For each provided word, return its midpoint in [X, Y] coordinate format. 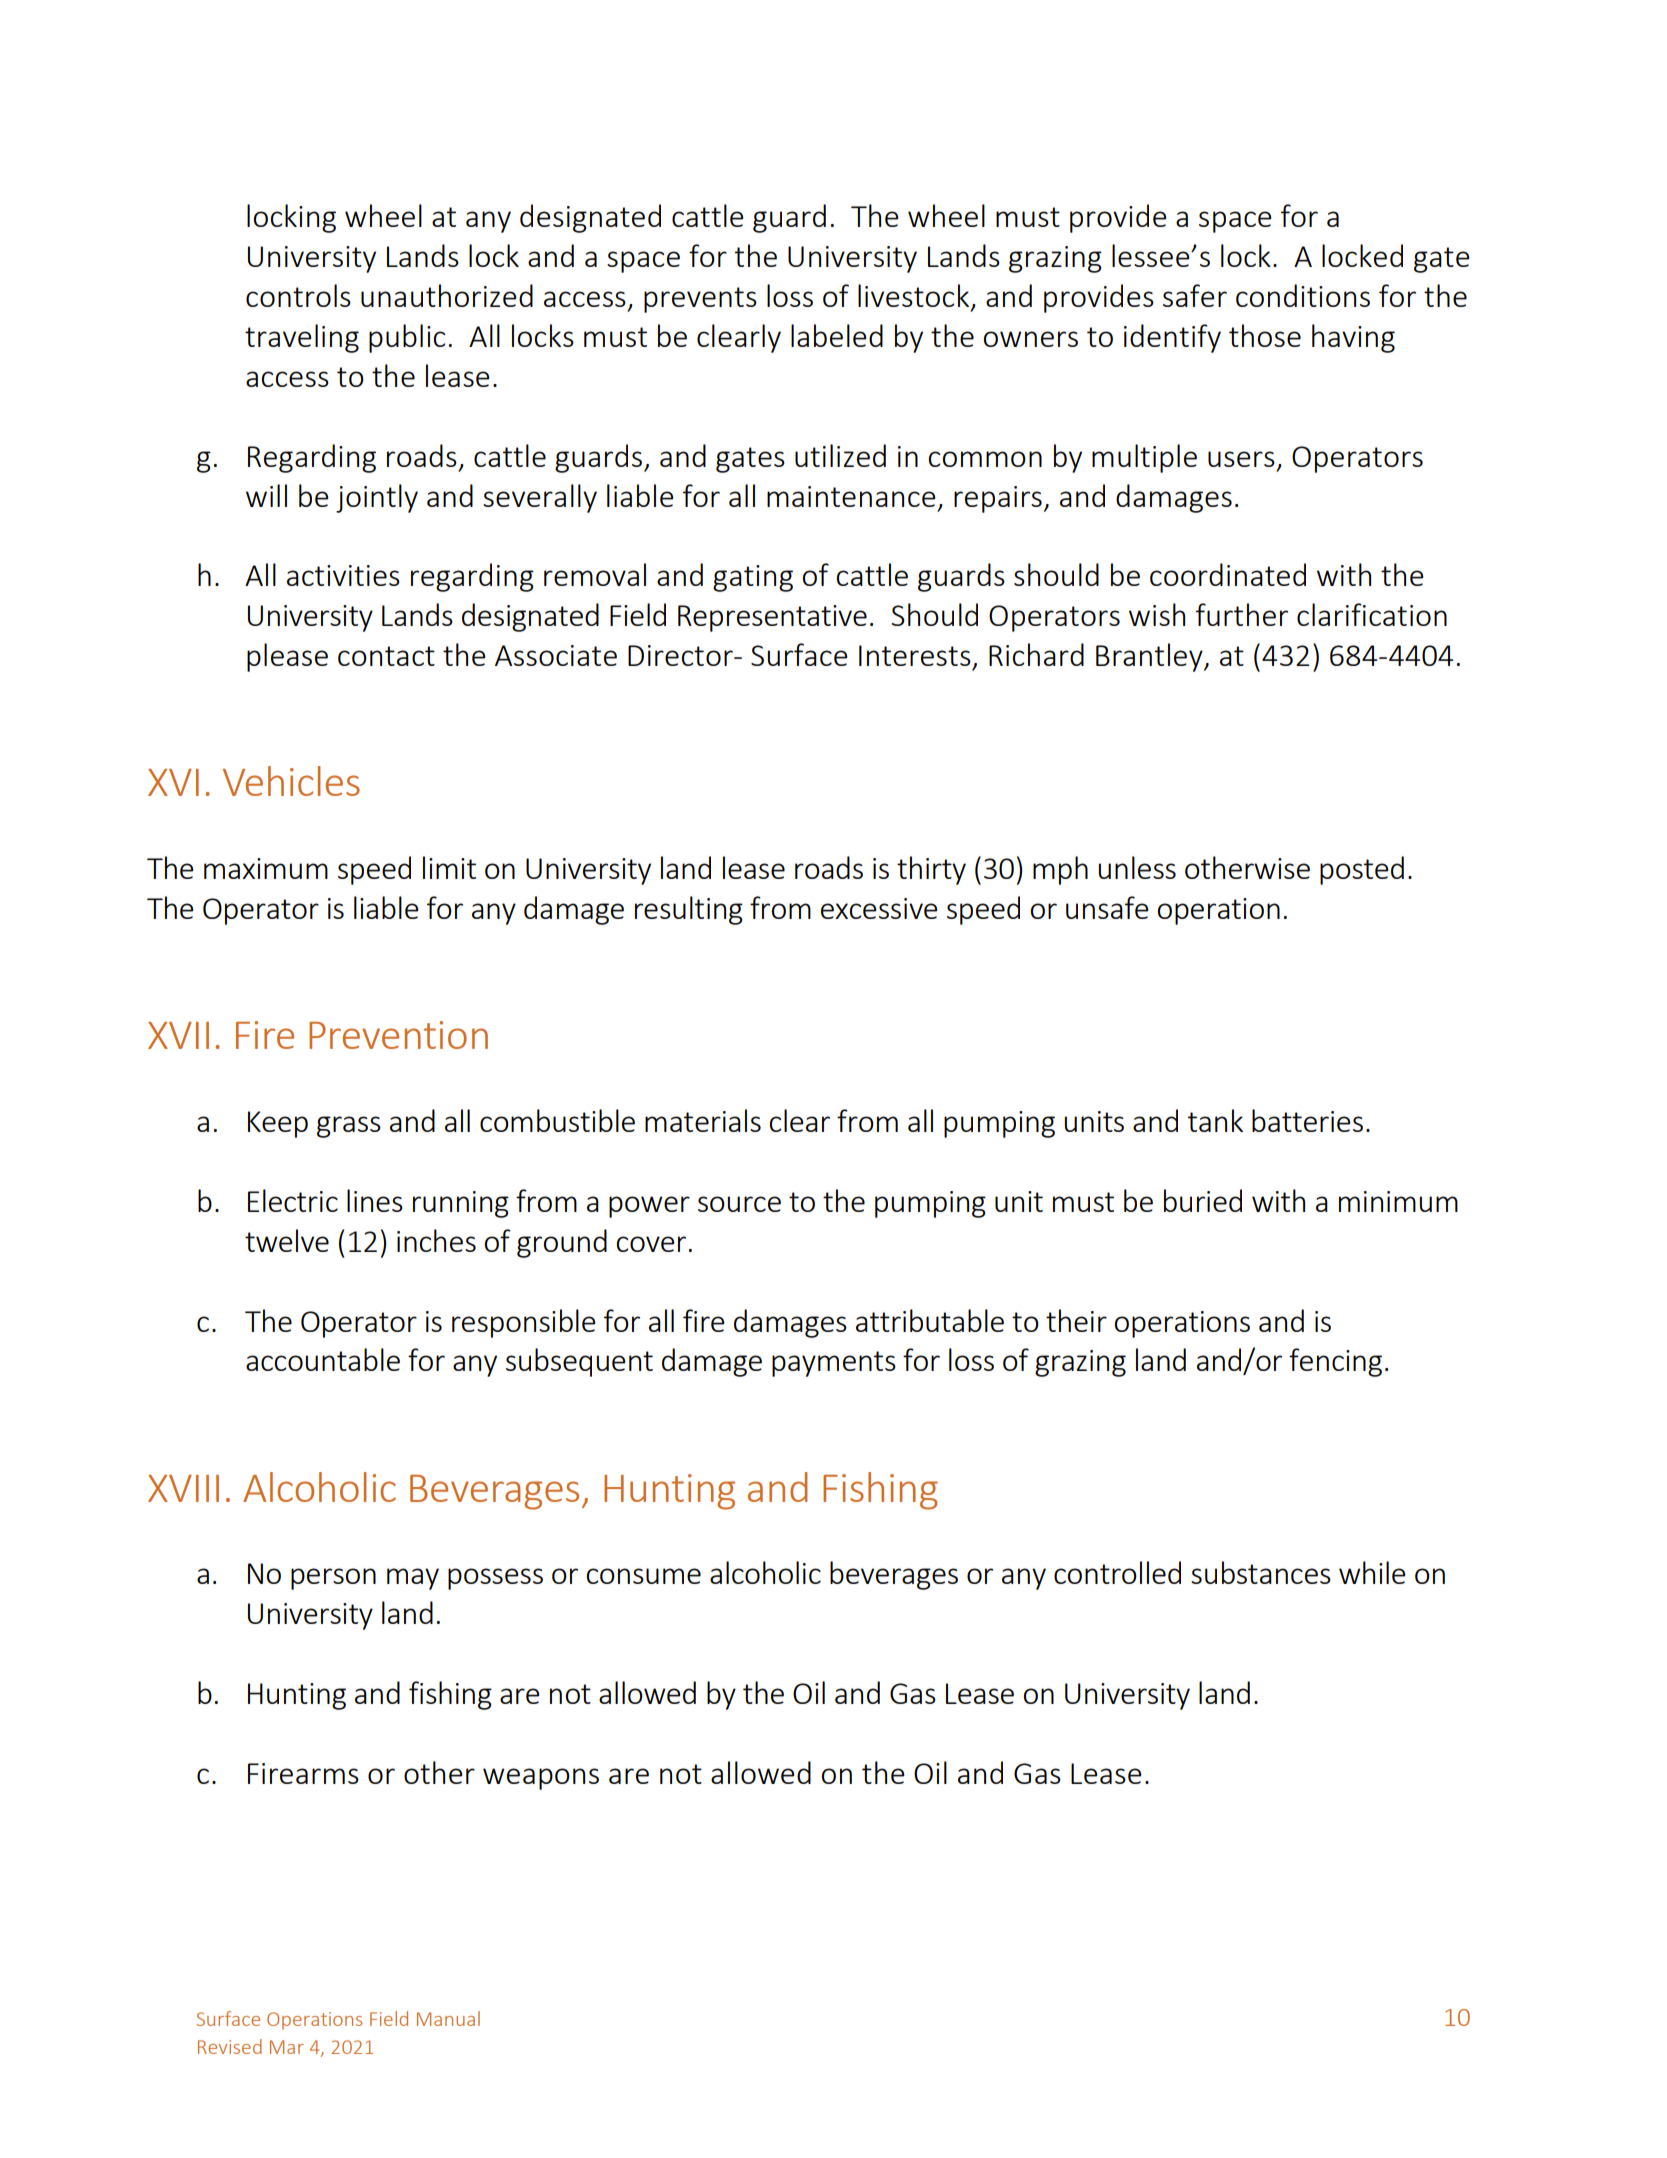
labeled [837, 335]
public [407, 338]
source [739, 1204]
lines [375, 1200]
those [1265, 335]
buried [1203, 1200]
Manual [448, 2018]
